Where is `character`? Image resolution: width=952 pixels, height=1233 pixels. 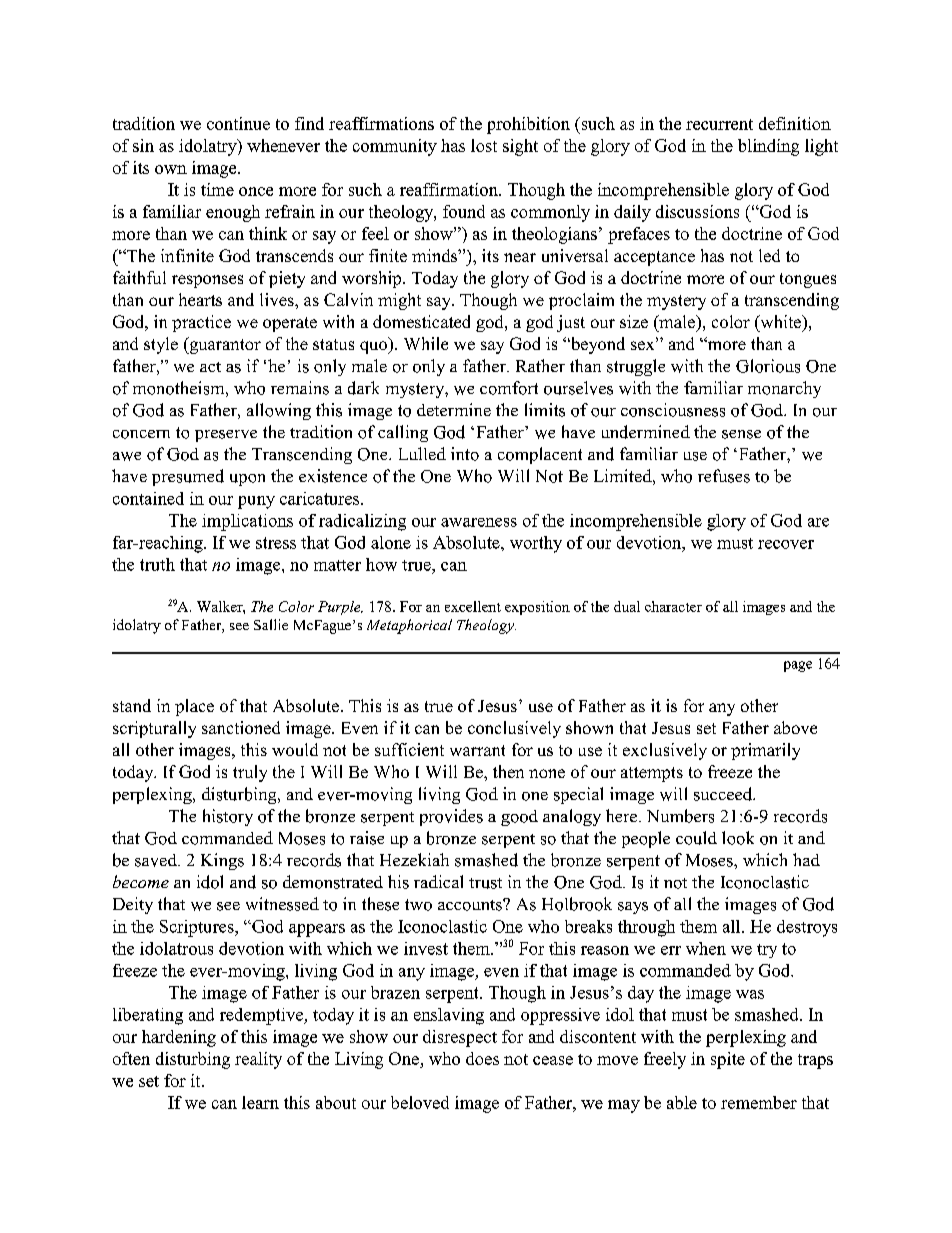 character is located at coordinates (673, 606).
